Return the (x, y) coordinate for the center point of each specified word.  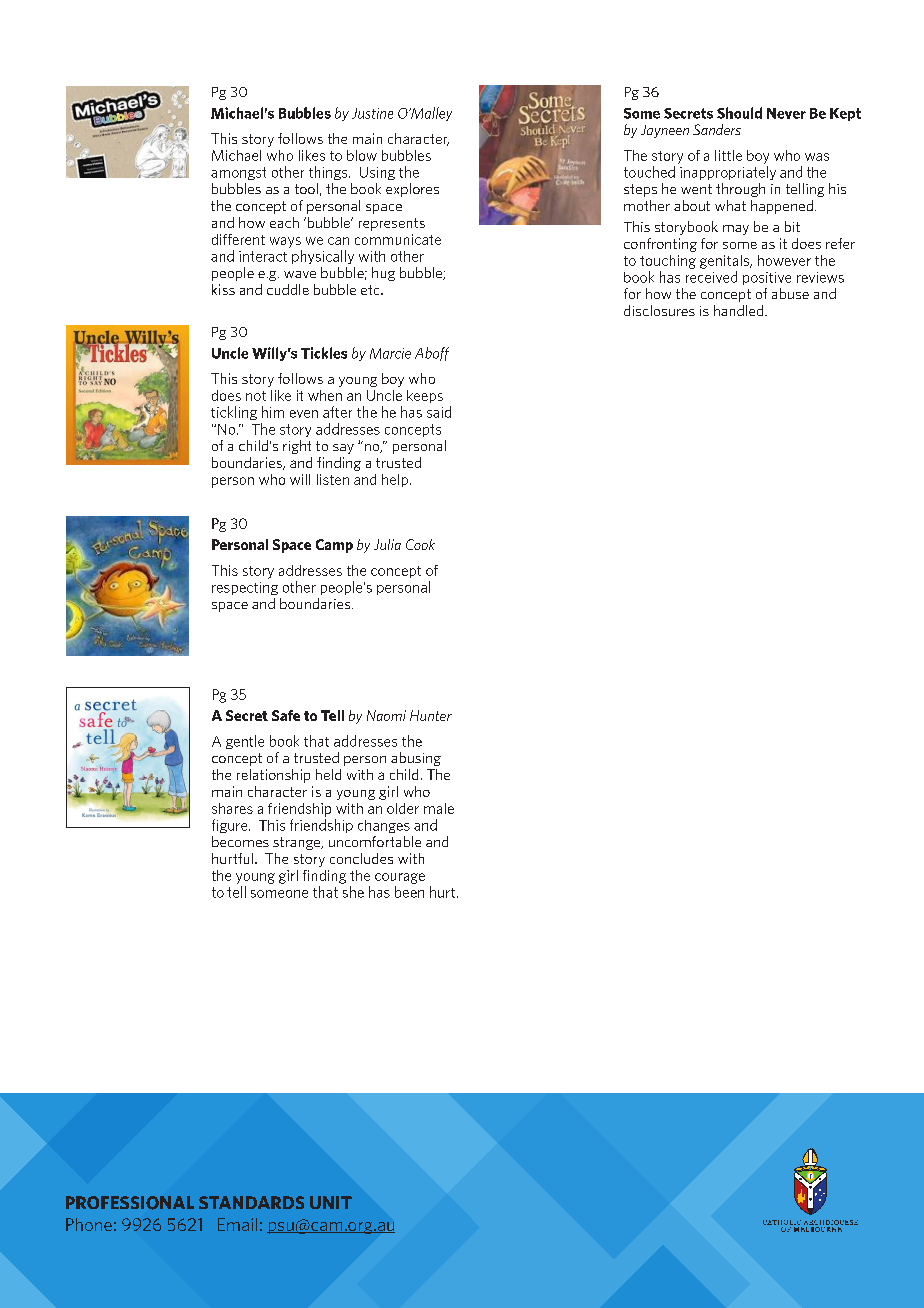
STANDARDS (251, 1202)
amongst (238, 173)
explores (412, 190)
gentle (245, 742)
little (728, 155)
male (439, 808)
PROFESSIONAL (130, 1203)
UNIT (331, 1202)
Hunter (431, 715)
